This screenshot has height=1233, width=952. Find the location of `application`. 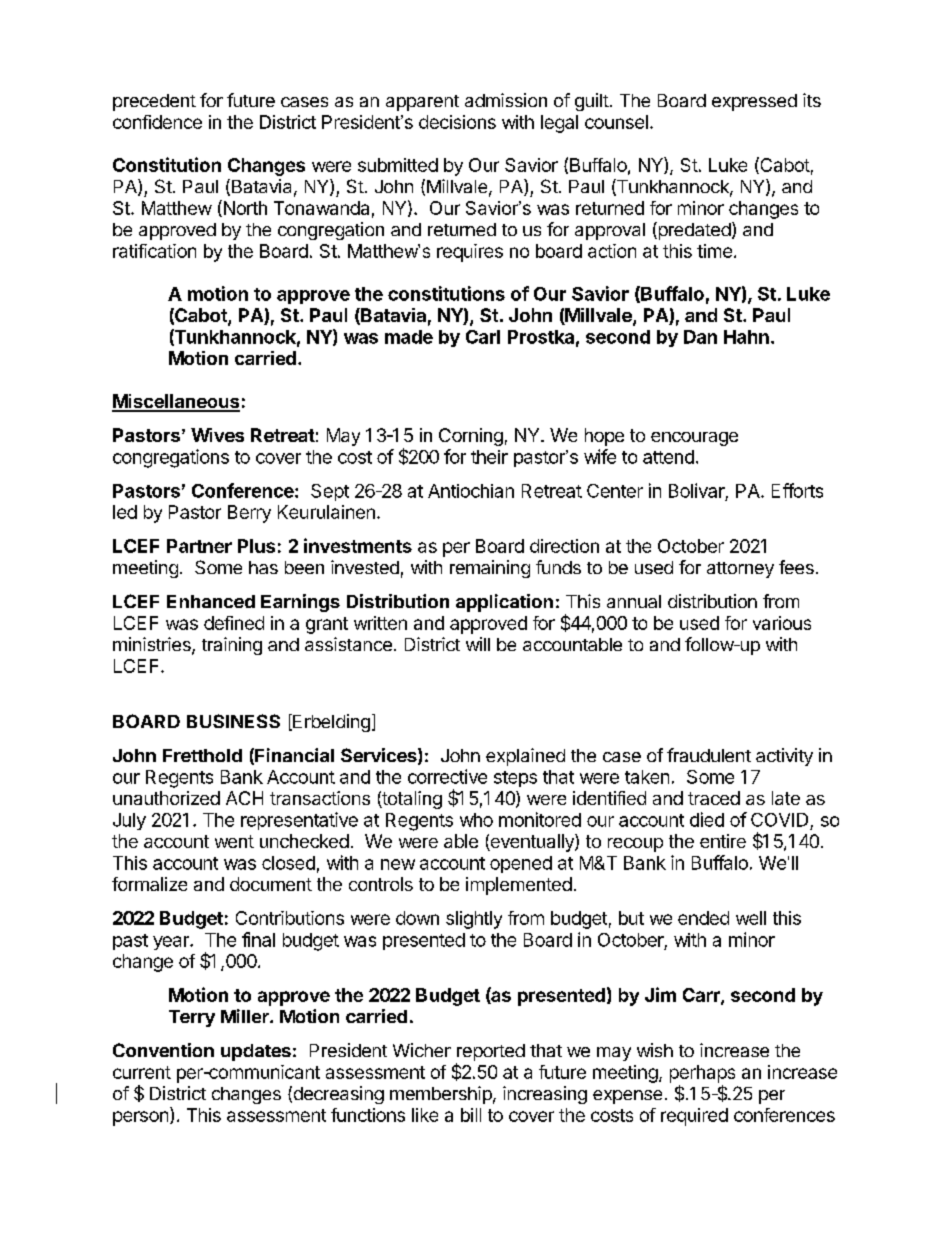

application is located at coordinates (504, 603).
